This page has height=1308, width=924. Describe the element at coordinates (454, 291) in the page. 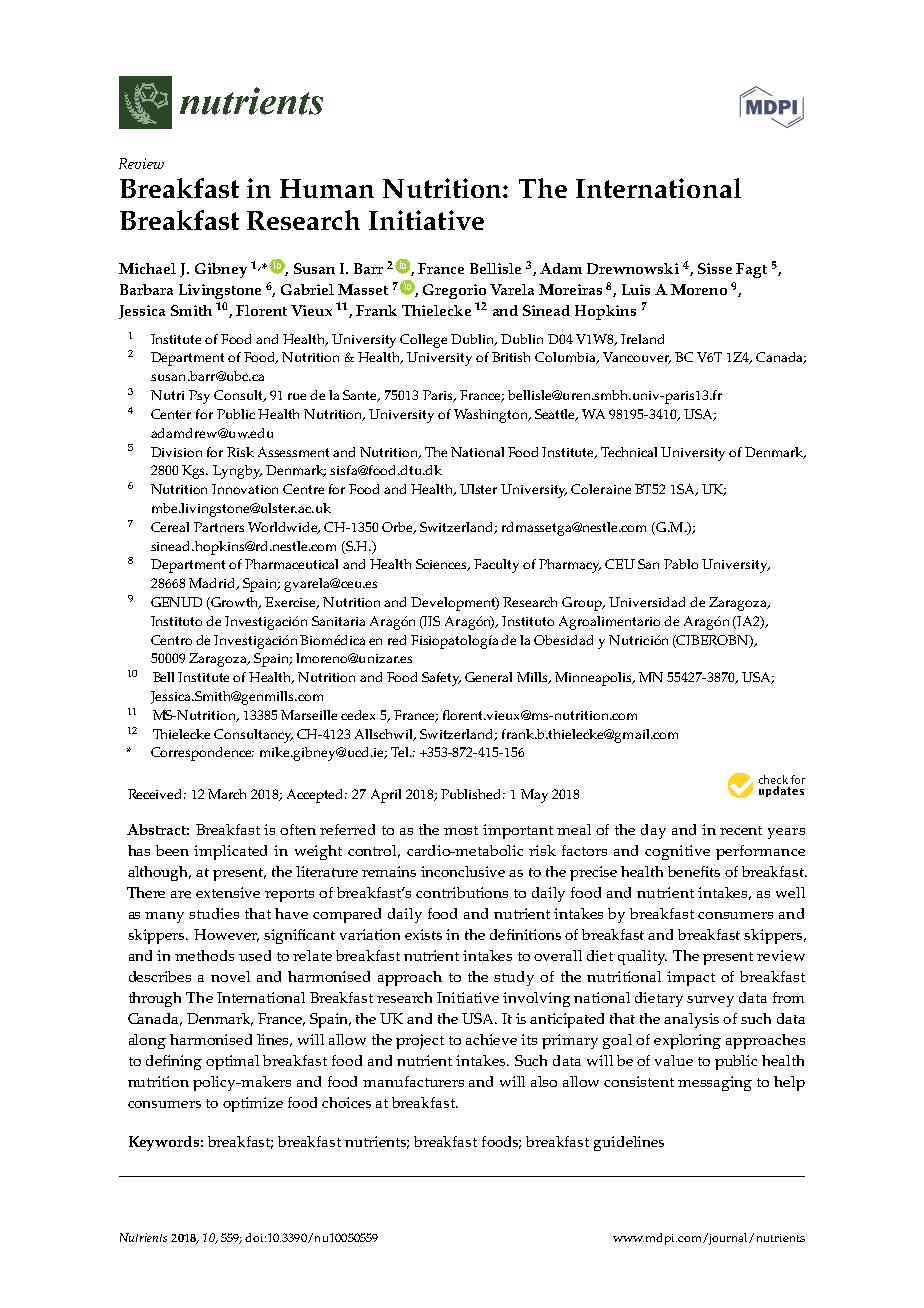

I see `Gregorio` at that location.
